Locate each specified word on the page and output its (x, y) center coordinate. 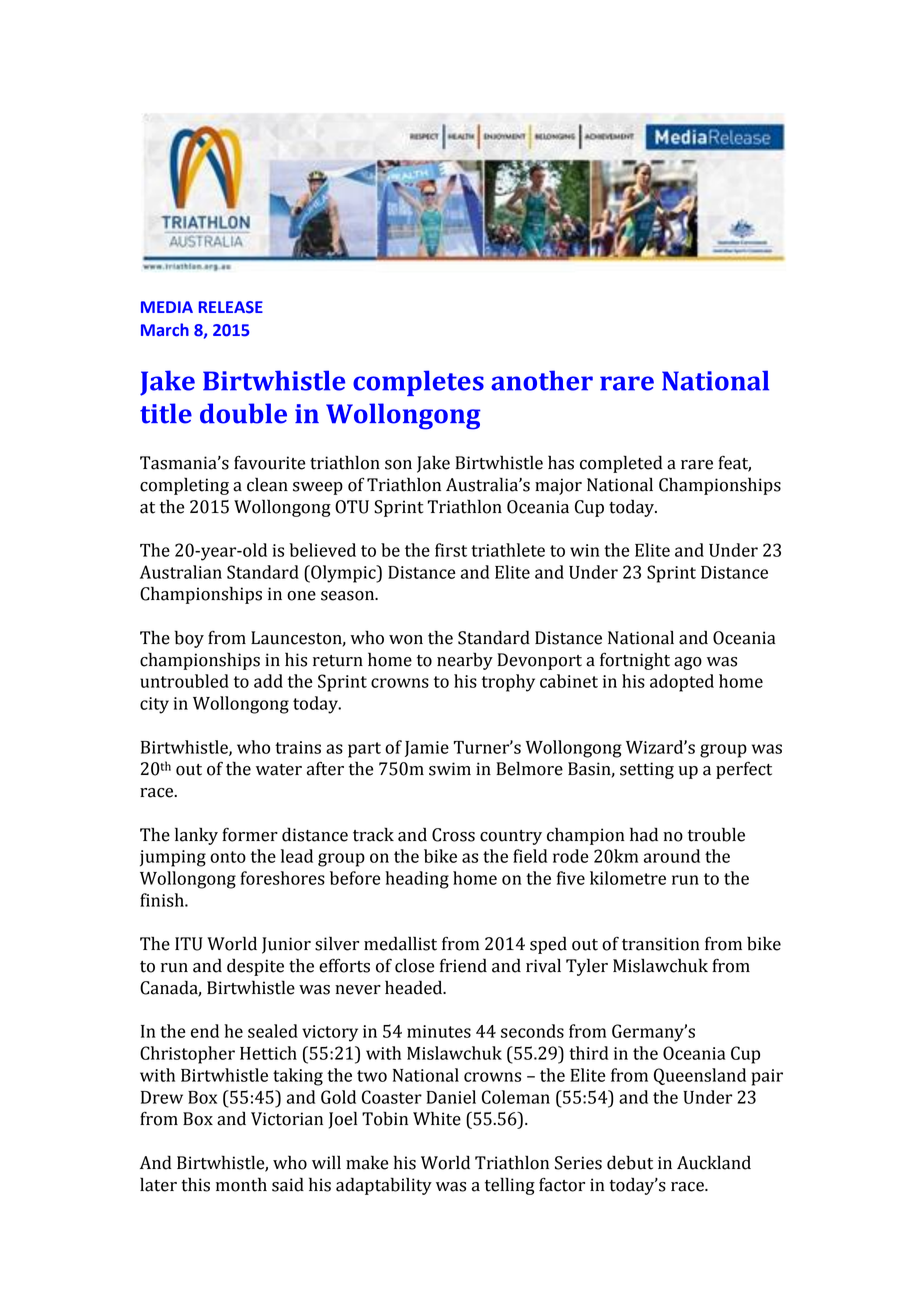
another (542, 380)
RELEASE (231, 307)
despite (255, 967)
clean (267, 484)
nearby (465, 661)
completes (418, 383)
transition (661, 944)
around (672, 856)
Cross (453, 835)
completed (621, 464)
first (451, 550)
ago (688, 663)
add (268, 681)
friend (463, 965)
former (250, 835)
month (241, 1184)
